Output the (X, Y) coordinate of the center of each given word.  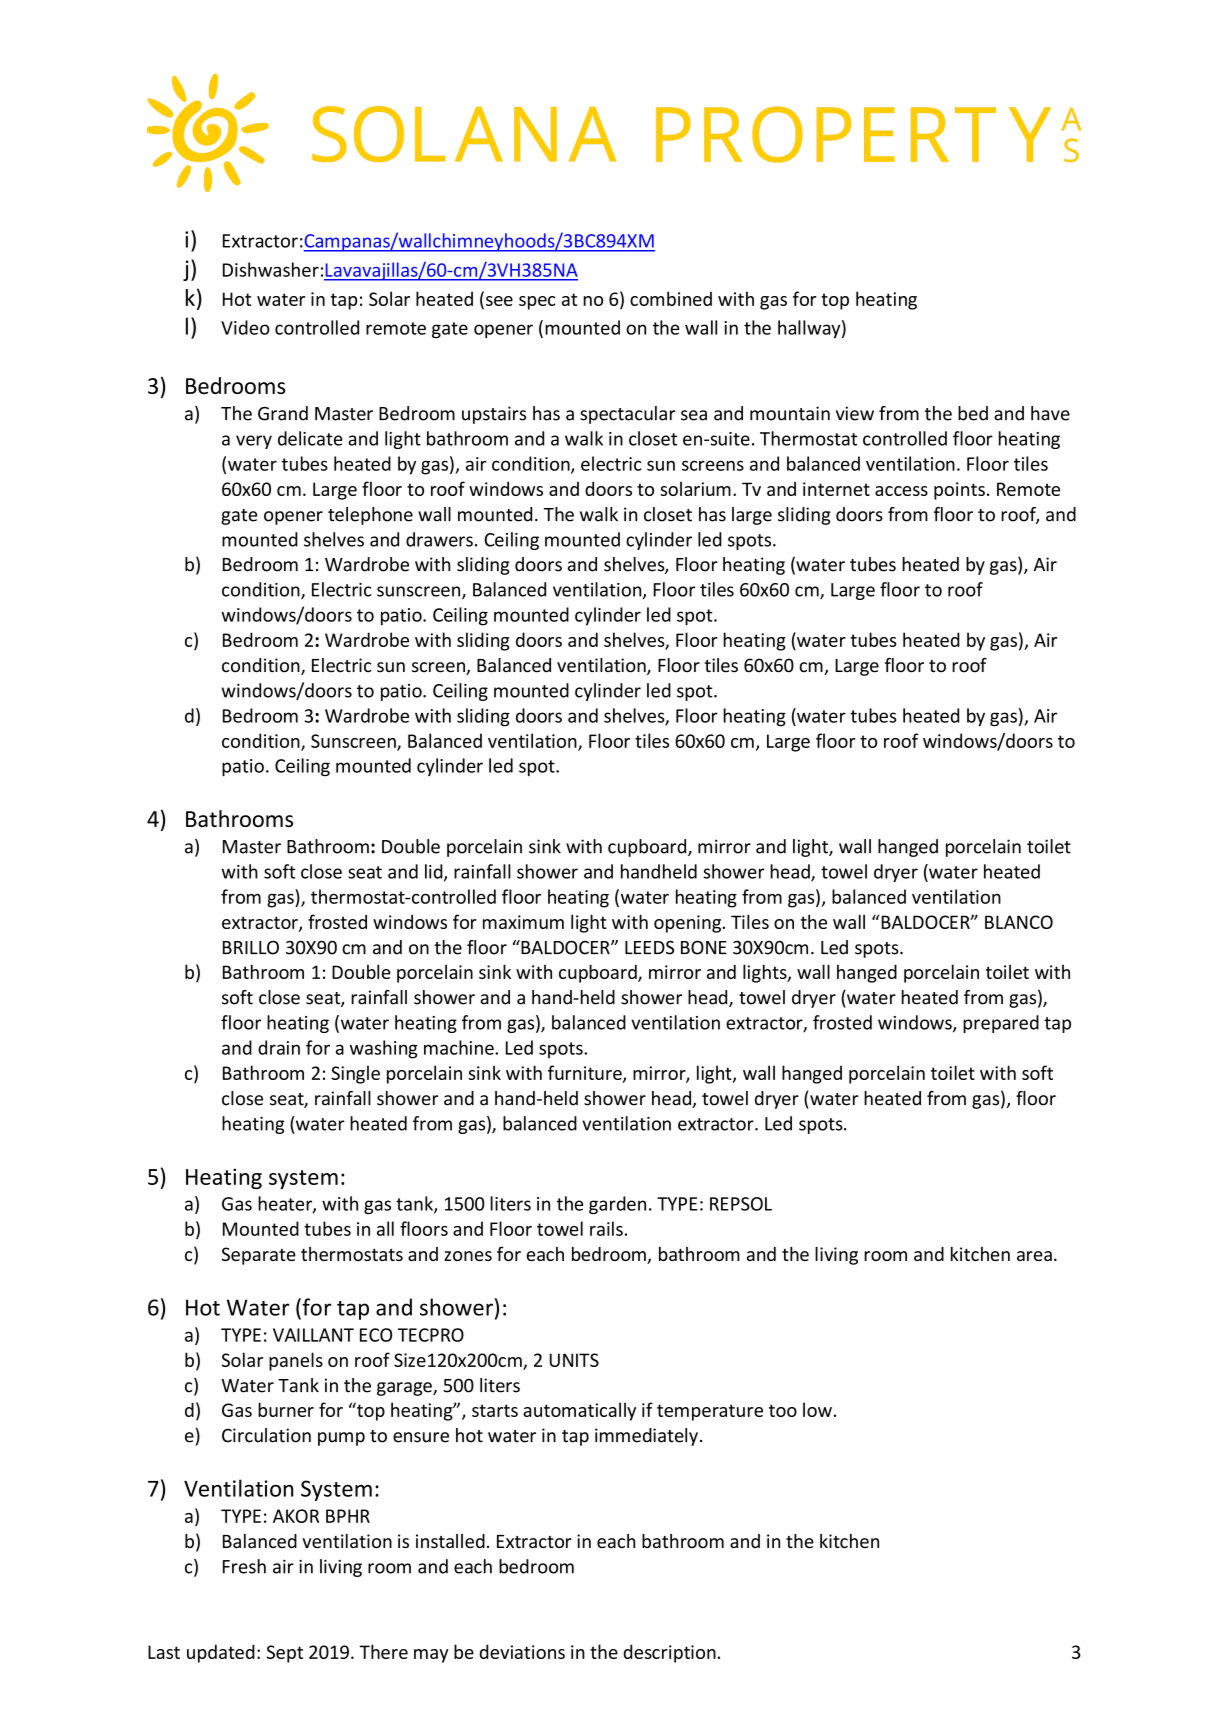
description (669, 1653)
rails (606, 1228)
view (855, 413)
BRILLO (251, 948)
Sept (285, 1654)
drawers (439, 539)
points (959, 491)
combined (671, 298)
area (1034, 1256)
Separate (259, 1256)
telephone (370, 516)
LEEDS (649, 947)
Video (245, 327)
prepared (1001, 1024)
